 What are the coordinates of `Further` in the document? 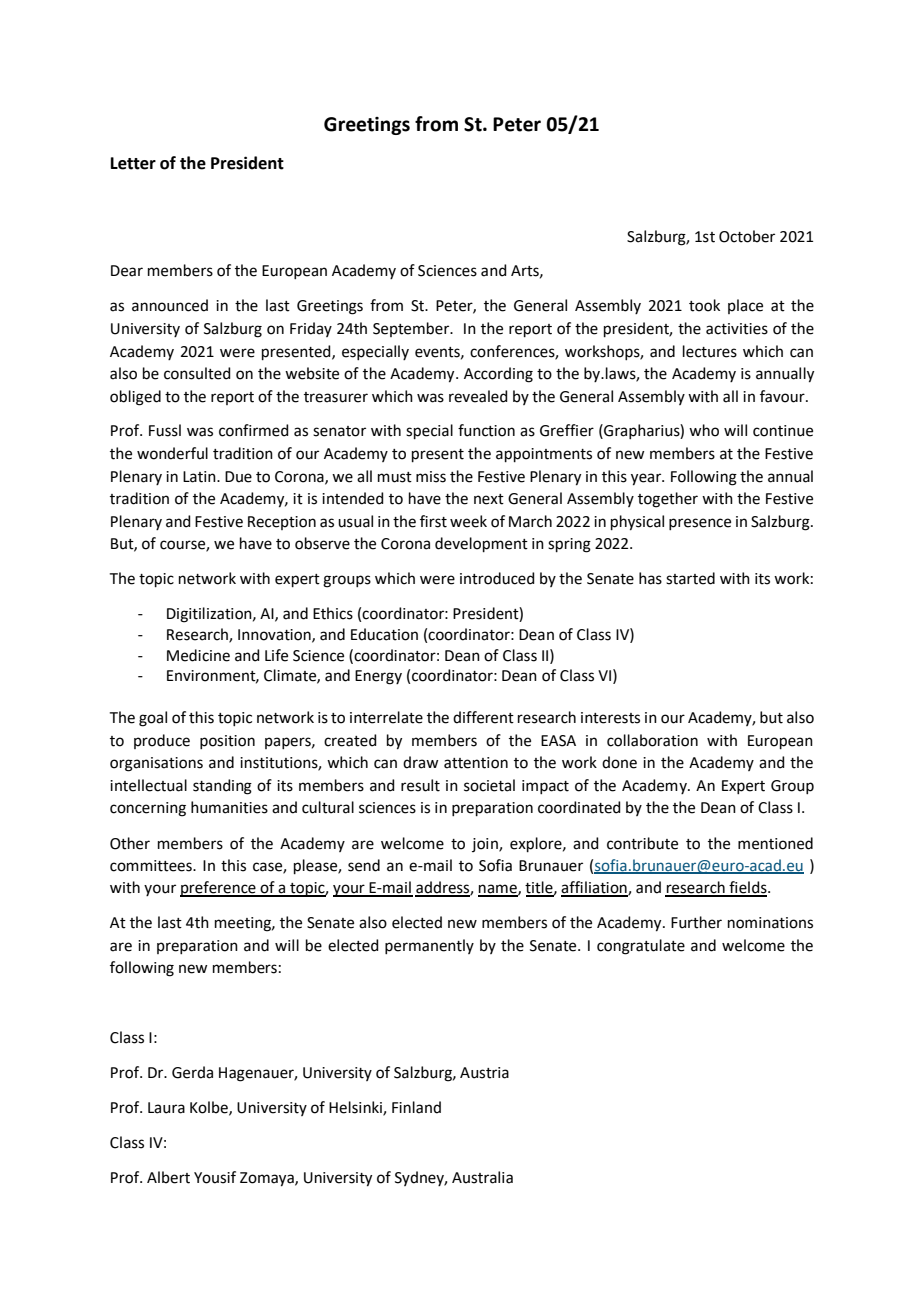 It's located at (696, 922).
